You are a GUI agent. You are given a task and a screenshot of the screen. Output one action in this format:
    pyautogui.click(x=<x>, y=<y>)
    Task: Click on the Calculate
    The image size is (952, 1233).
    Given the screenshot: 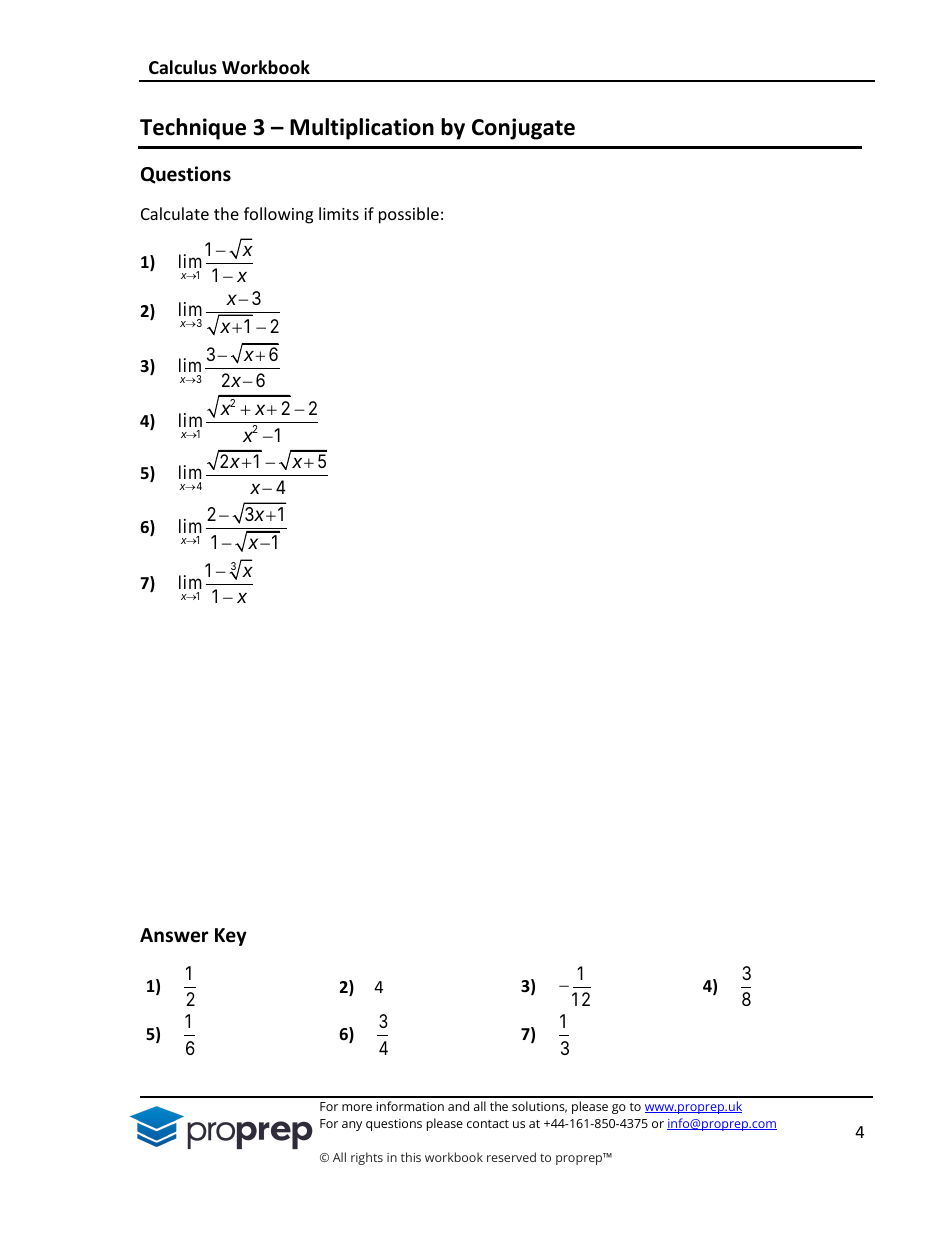 What is the action you would take?
    pyautogui.click(x=175, y=213)
